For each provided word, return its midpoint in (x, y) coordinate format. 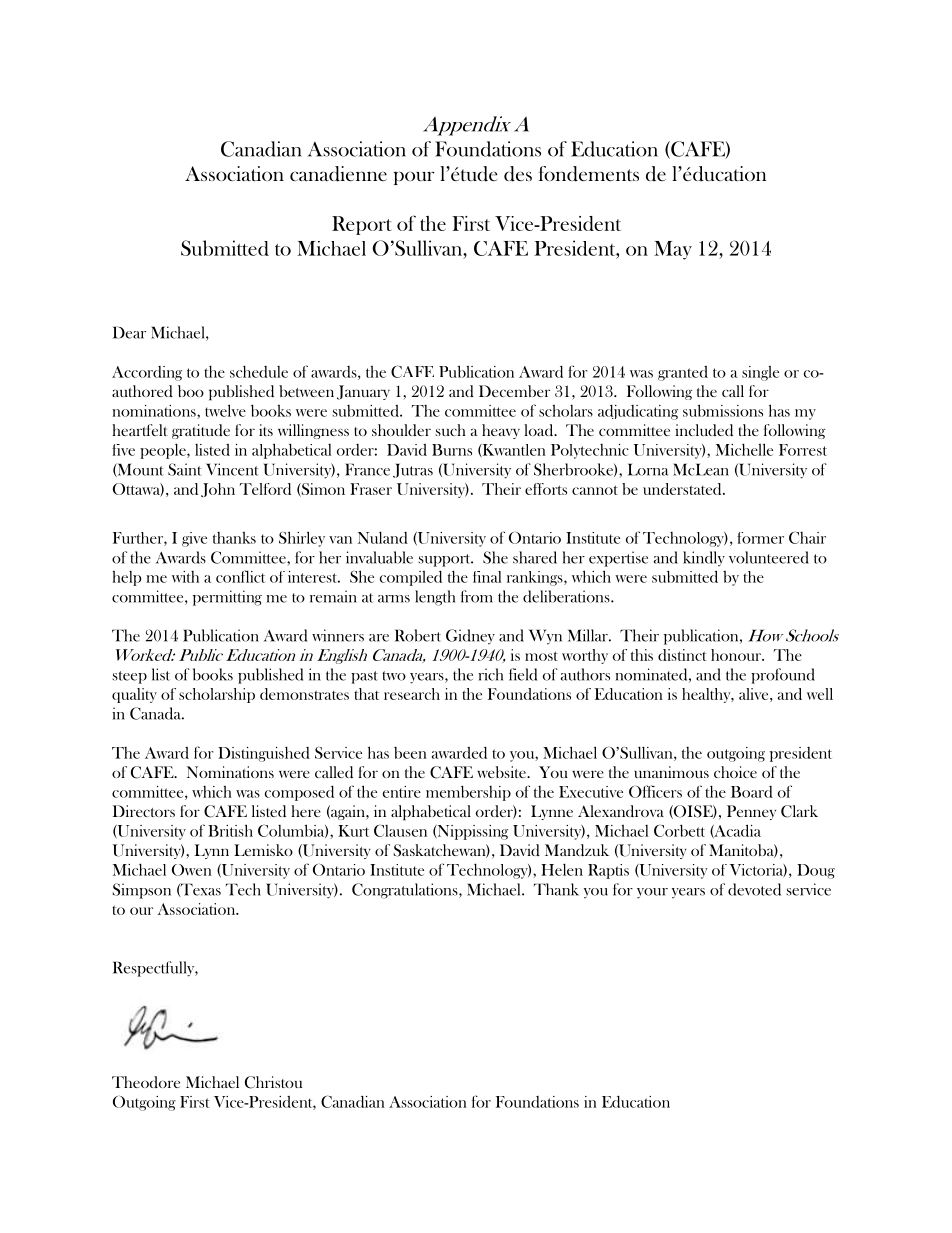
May (673, 250)
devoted (754, 889)
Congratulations (406, 891)
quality (134, 695)
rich (491, 674)
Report (362, 225)
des (518, 174)
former (760, 538)
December (514, 391)
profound (783, 676)
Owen (192, 870)
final (487, 577)
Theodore (146, 1082)
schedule (259, 371)
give (194, 539)
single (760, 373)
